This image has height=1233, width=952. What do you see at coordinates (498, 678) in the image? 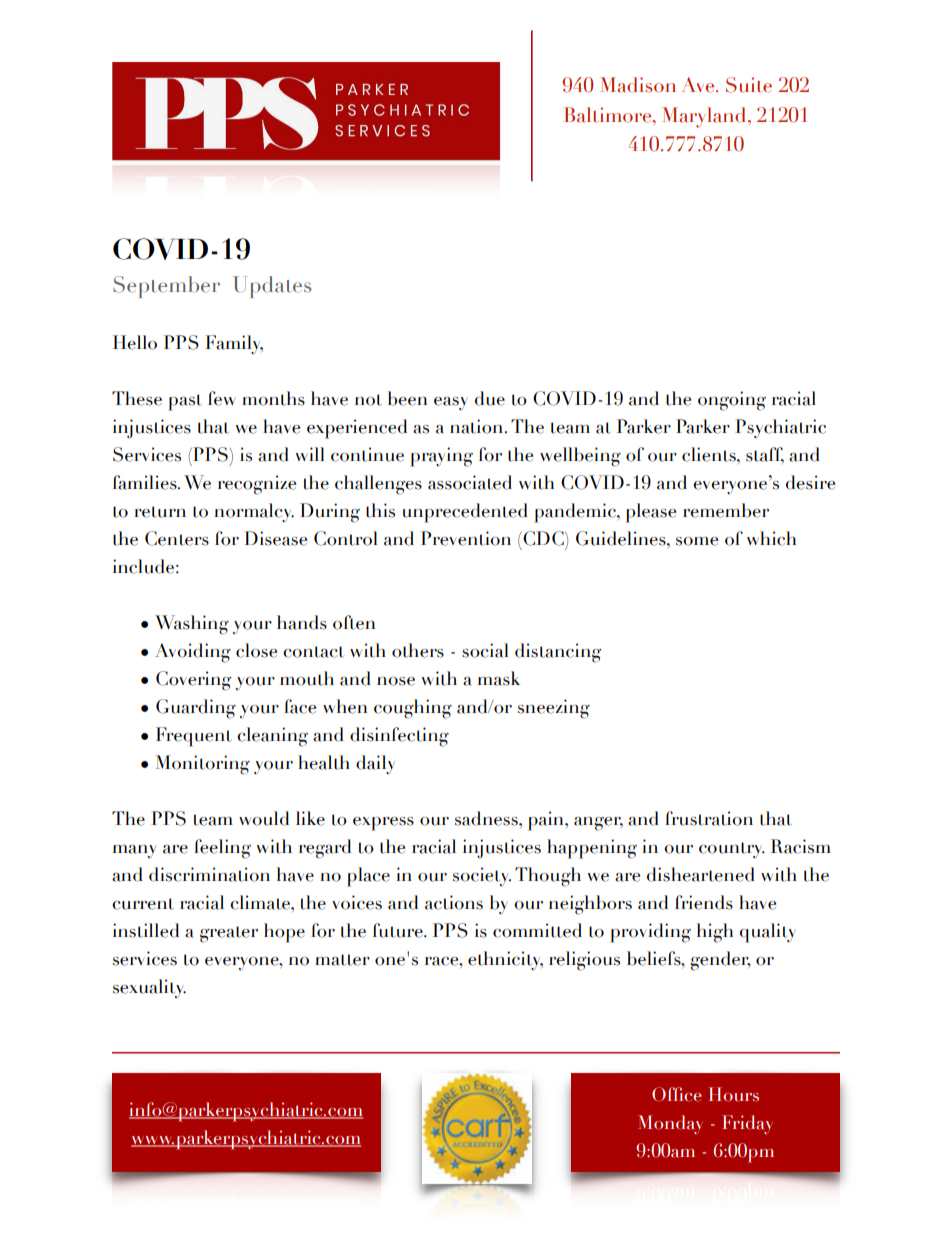
I see `mask` at bounding box center [498, 678].
